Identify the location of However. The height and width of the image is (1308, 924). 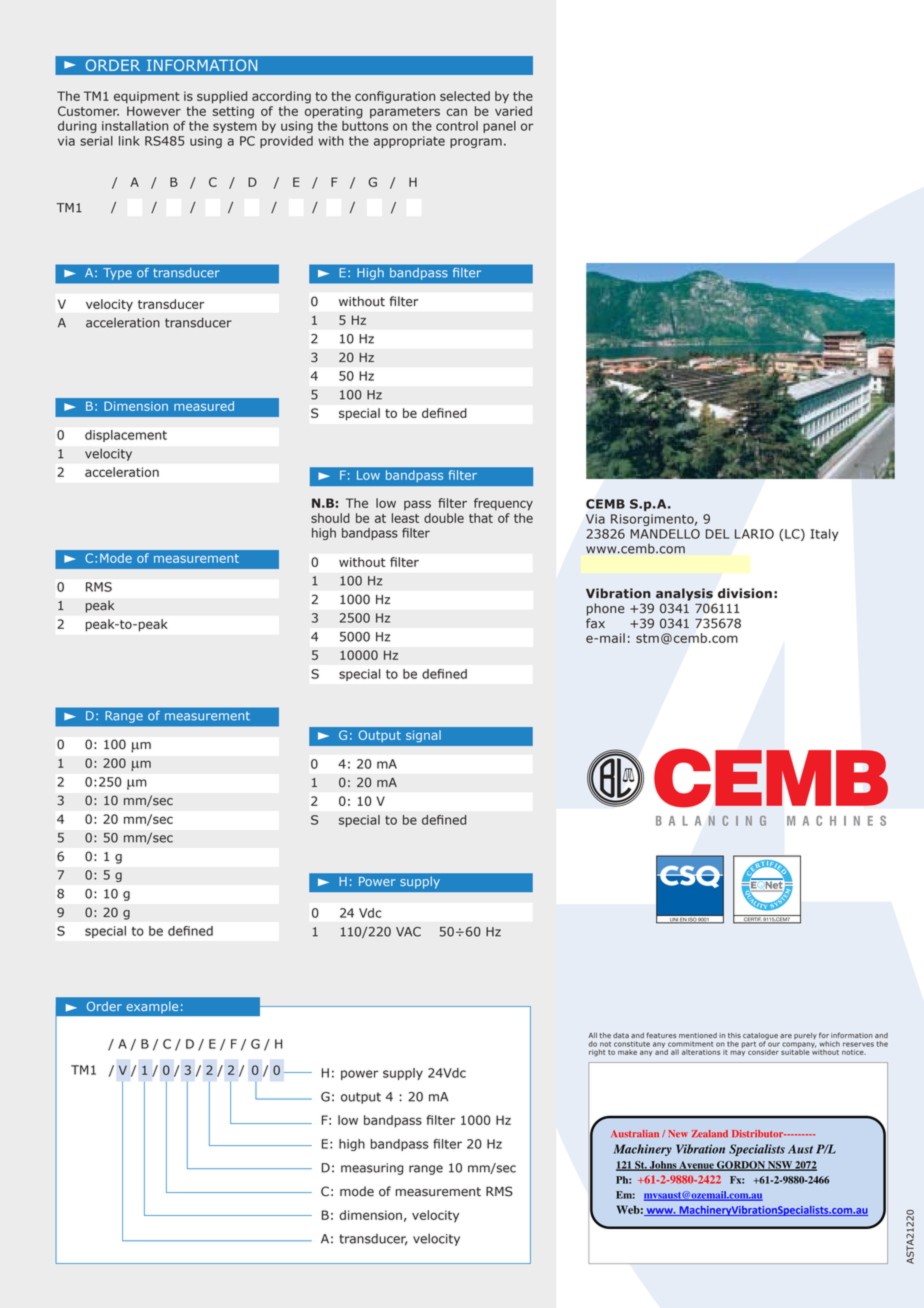
(154, 111).
